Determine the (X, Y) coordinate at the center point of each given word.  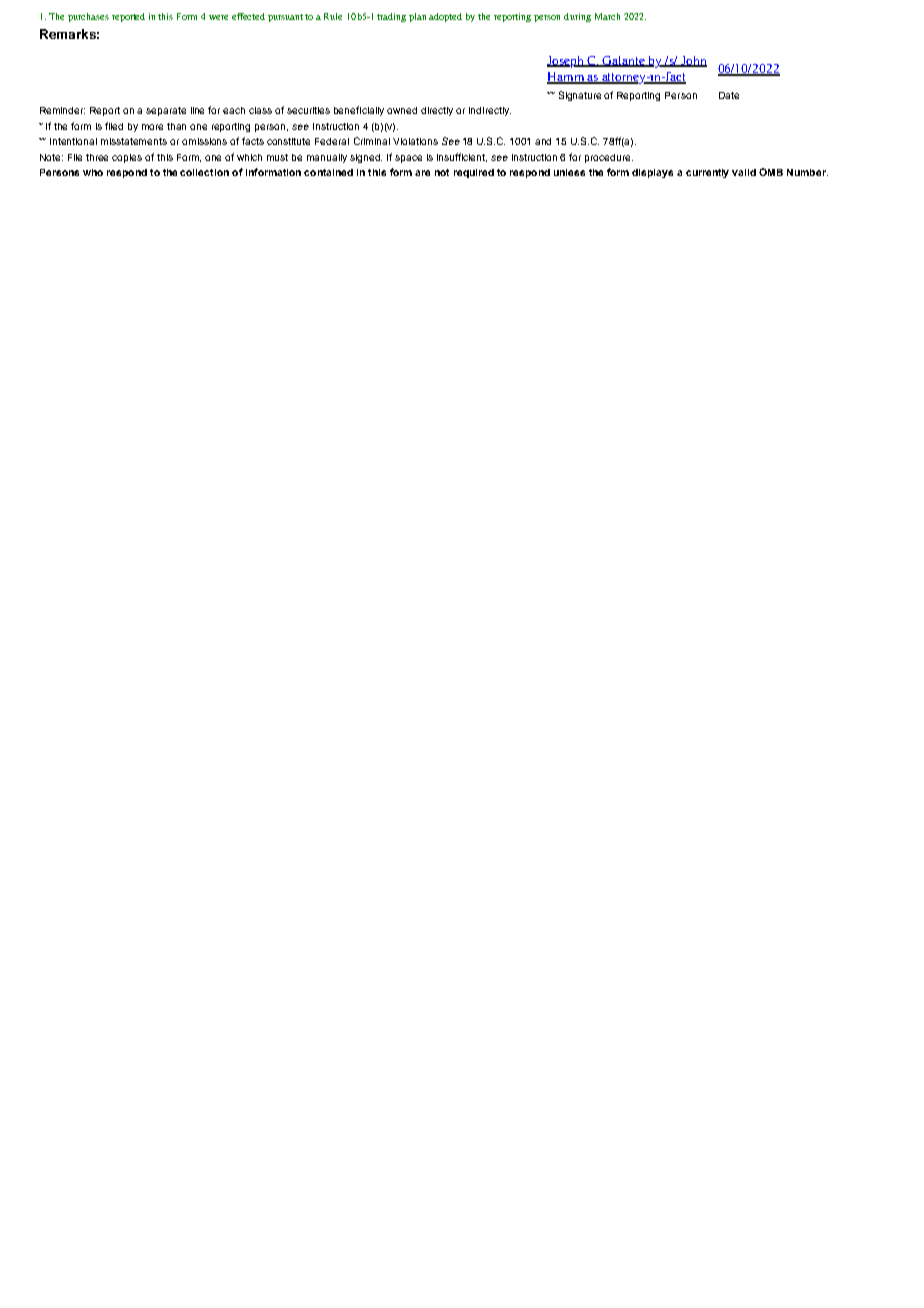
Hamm (566, 78)
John (693, 61)
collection (204, 172)
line (197, 110)
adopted (445, 17)
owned (402, 110)
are (422, 173)
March (607, 16)
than (176, 126)
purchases (88, 17)
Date (729, 95)
